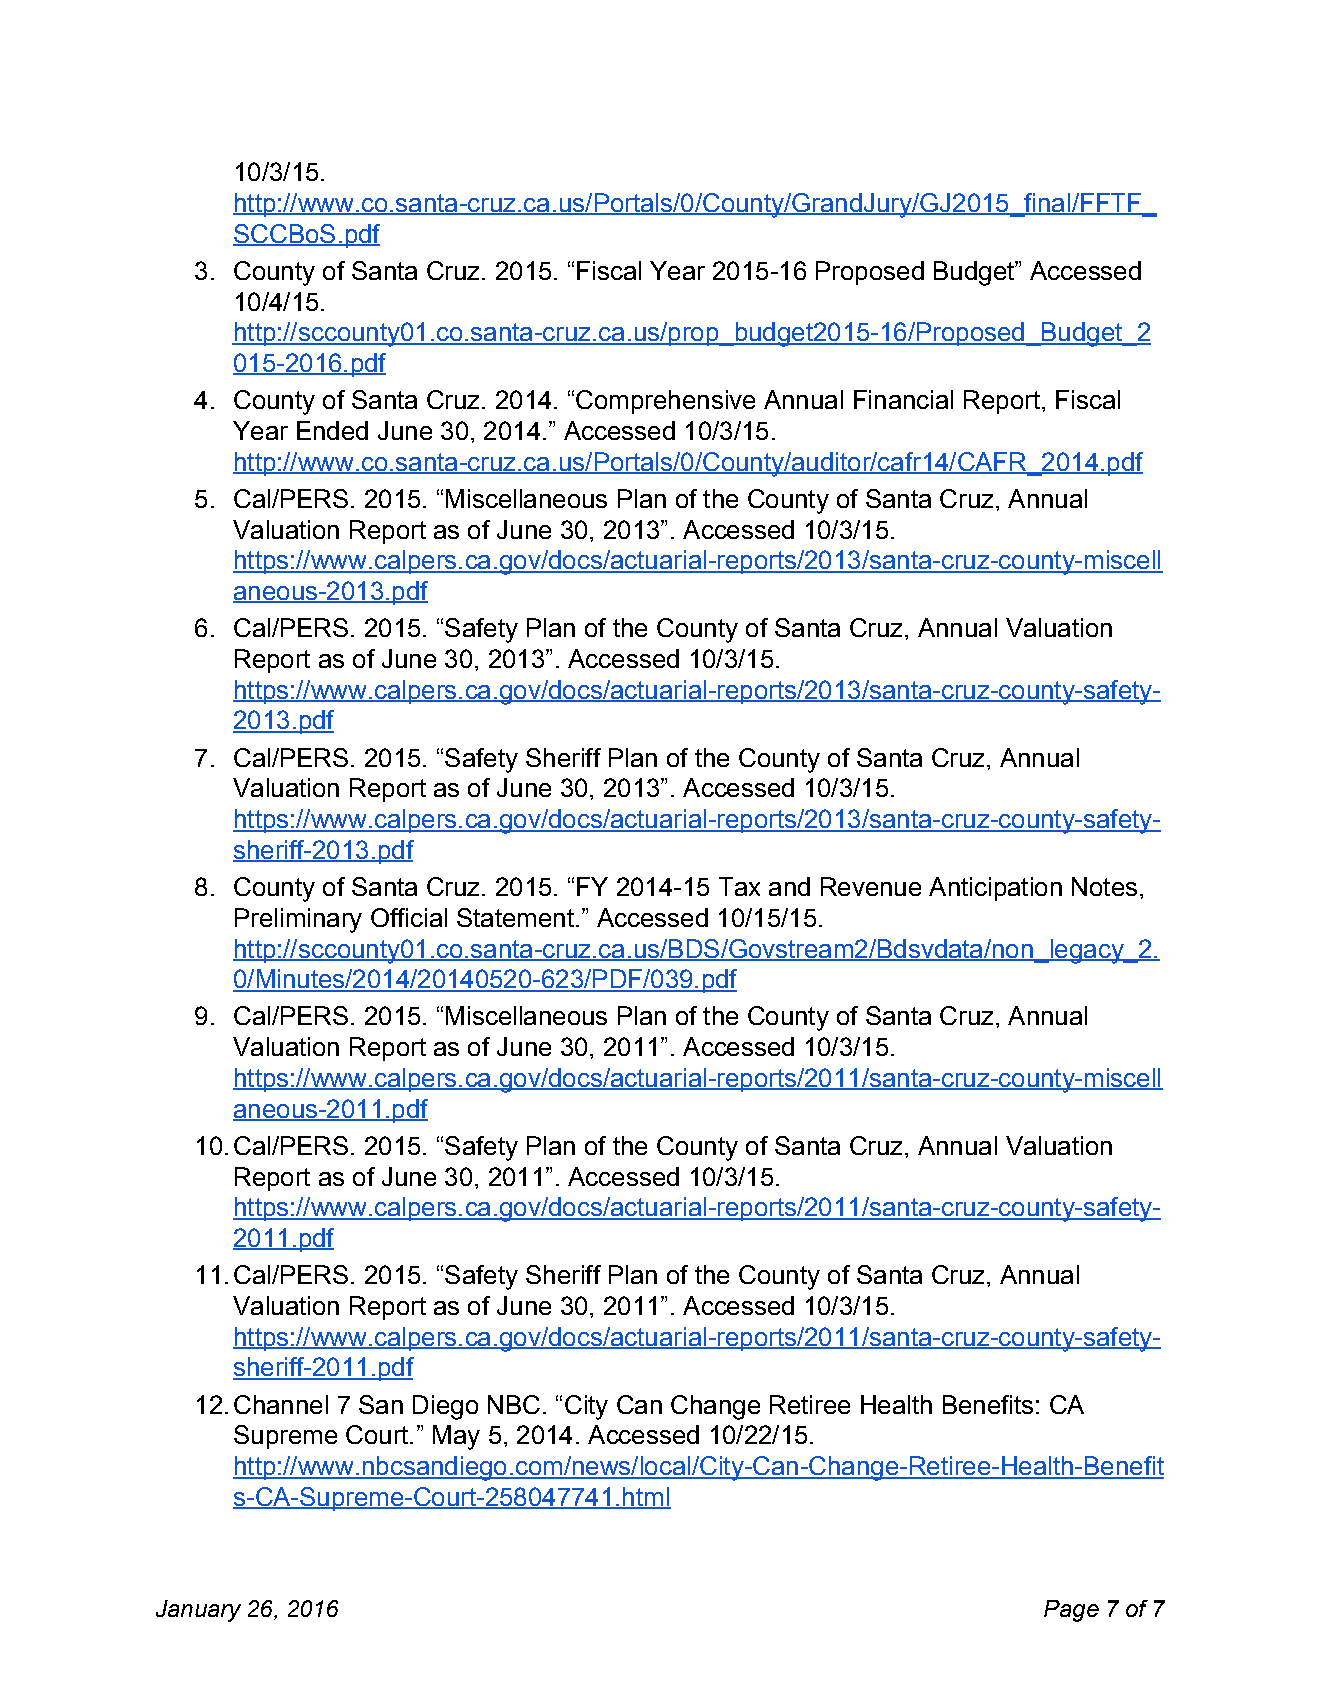  Describe the element at coordinates (332, 430) in the screenshot. I see `Ended` at that location.
